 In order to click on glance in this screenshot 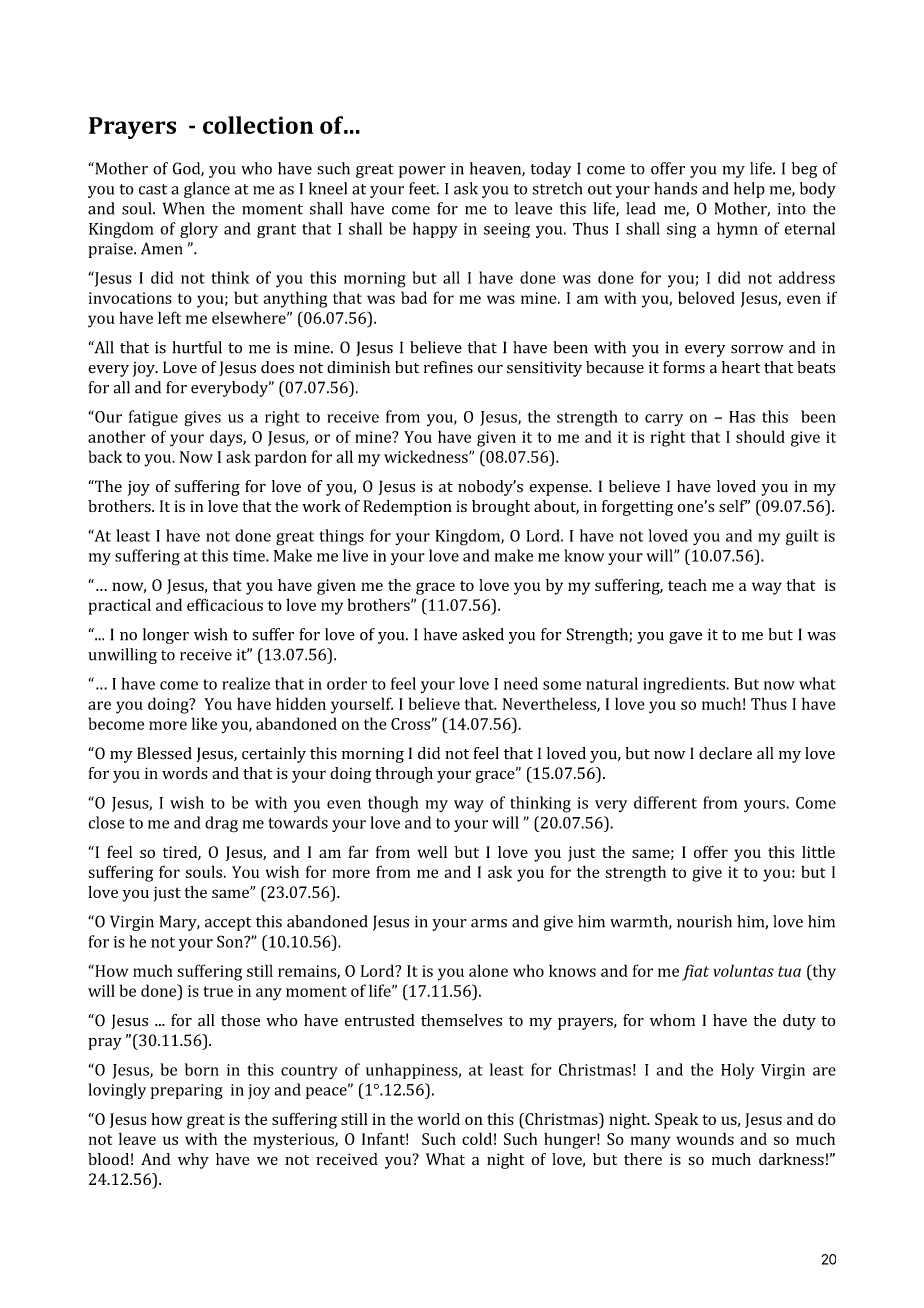, I will do `click(207, 190)`.
